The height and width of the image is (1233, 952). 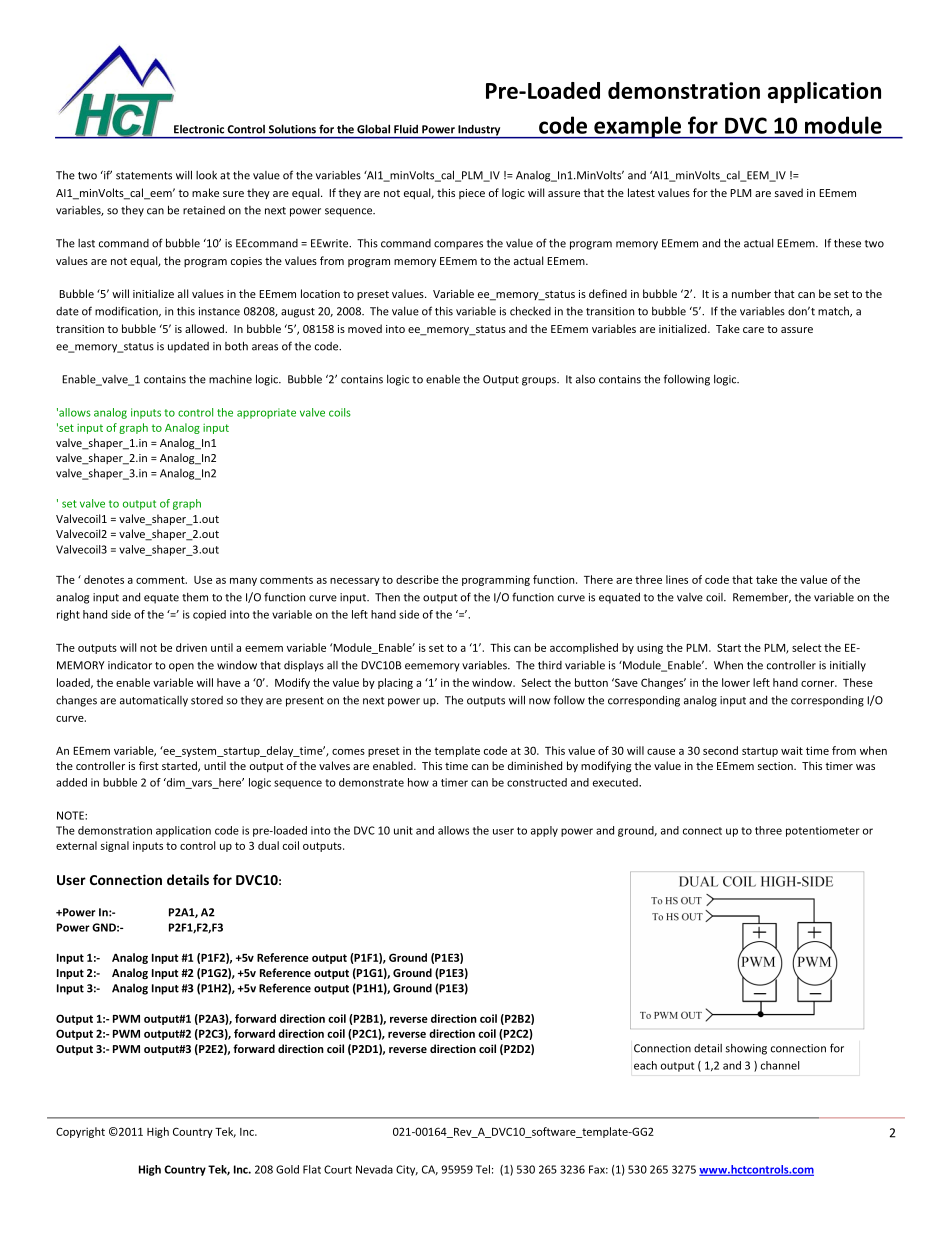 What do you see at coordinates (483, 1169) in the image?
I see `Tel` at bounding box center [483, 1169].
